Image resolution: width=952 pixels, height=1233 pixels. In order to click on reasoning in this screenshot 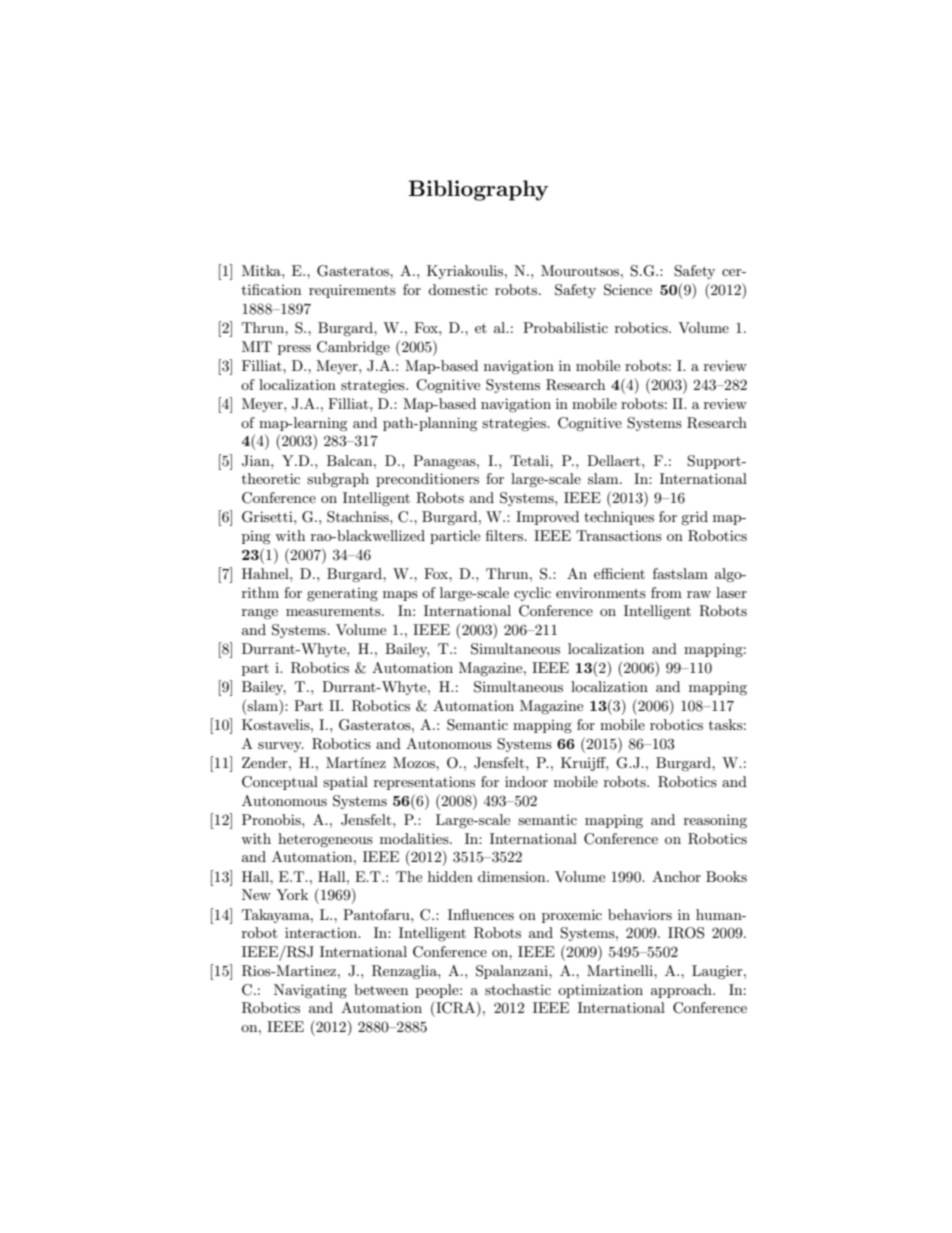, I will do `click(715, 821)`.
